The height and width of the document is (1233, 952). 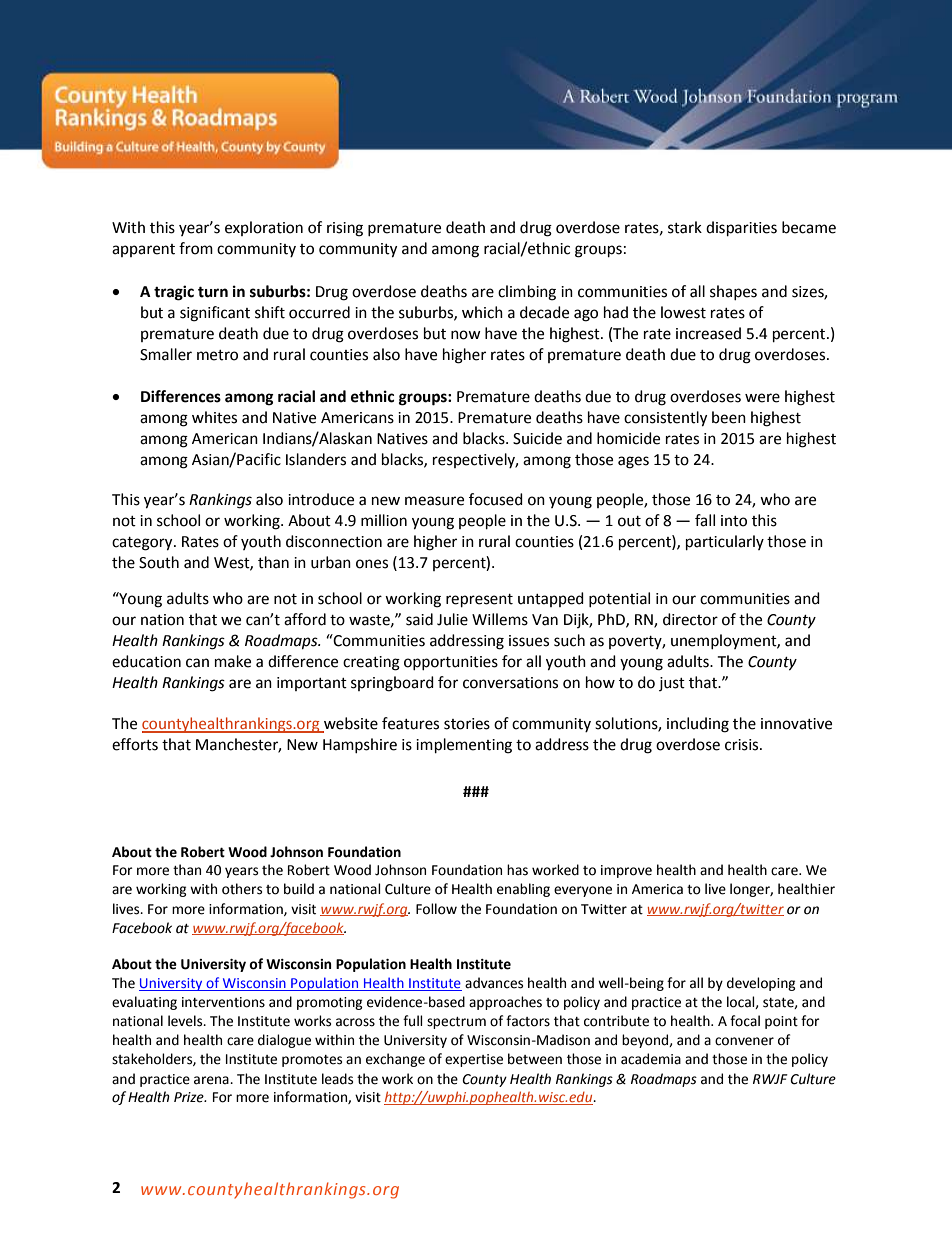 What do you see at coordinates (496, 499) in the document?
I see `focused` at bounding box center [496, 499].
